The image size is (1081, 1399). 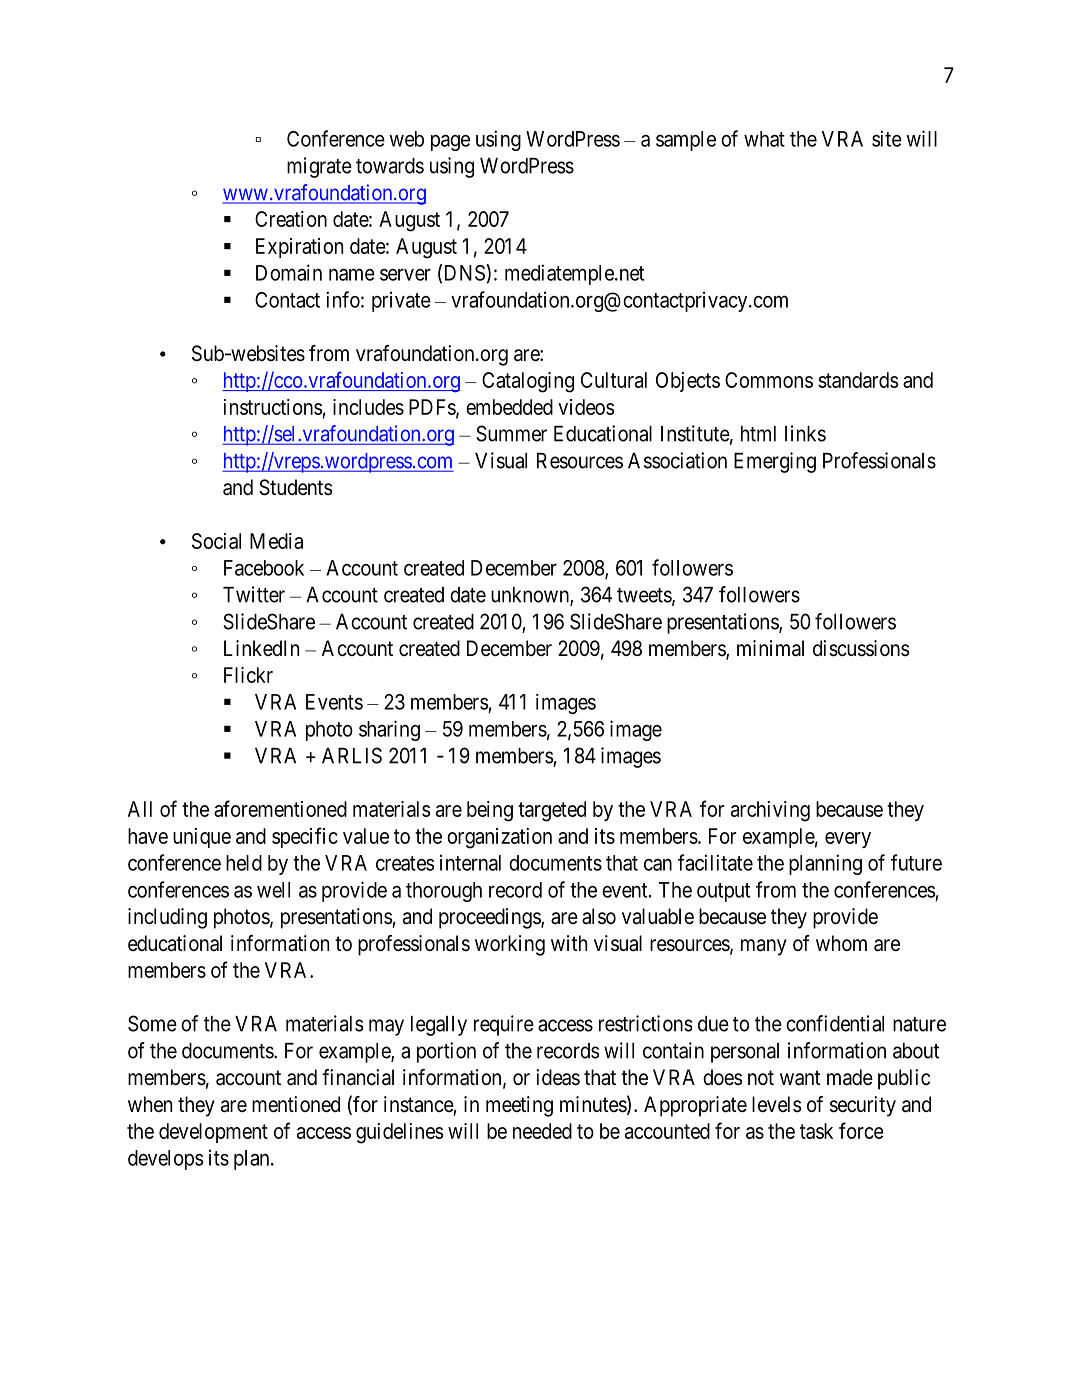 I want to click on embedded, so click(x=509, y=407).
